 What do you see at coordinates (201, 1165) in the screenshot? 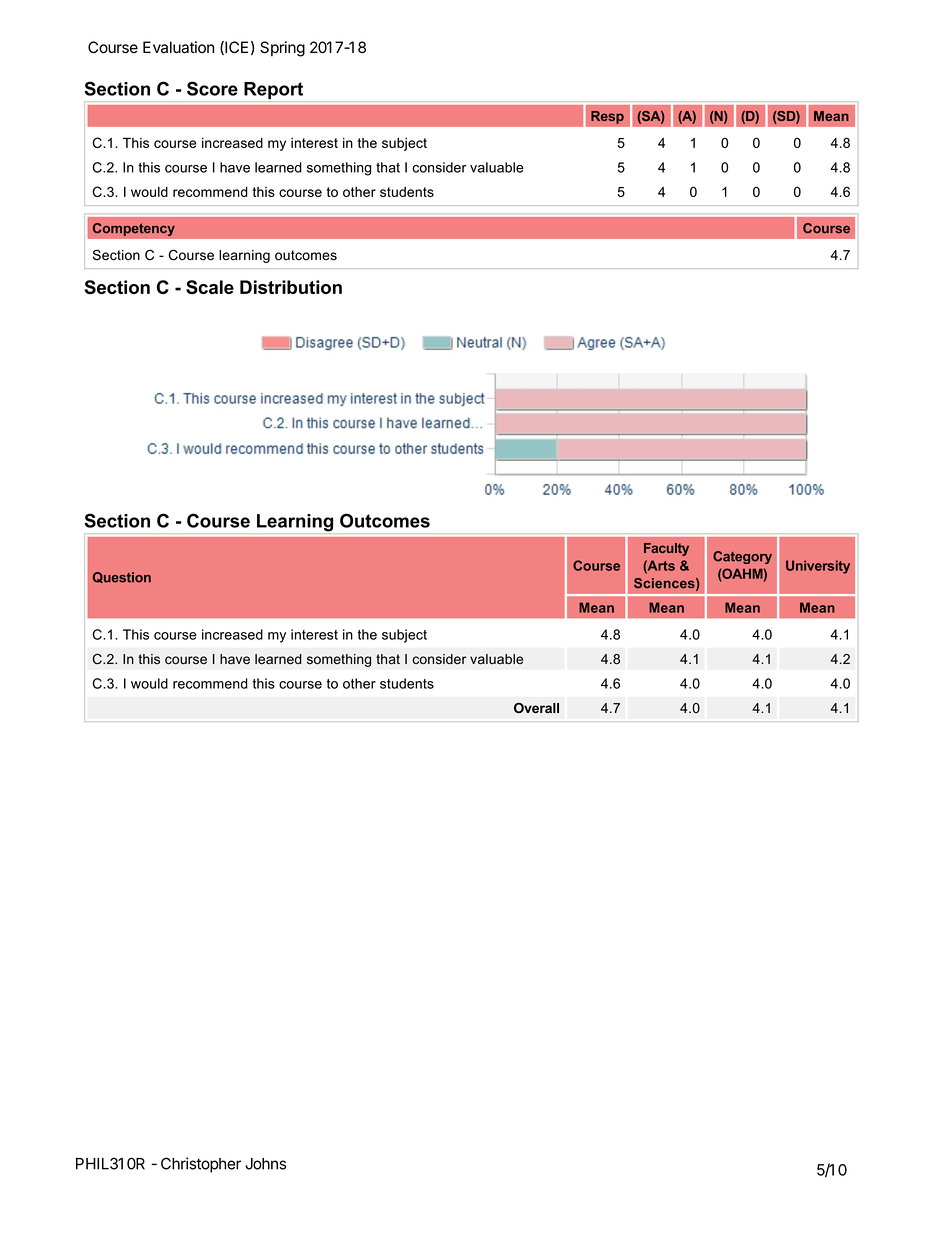
I see `Christopher` at bounding box center [201, 1165].
